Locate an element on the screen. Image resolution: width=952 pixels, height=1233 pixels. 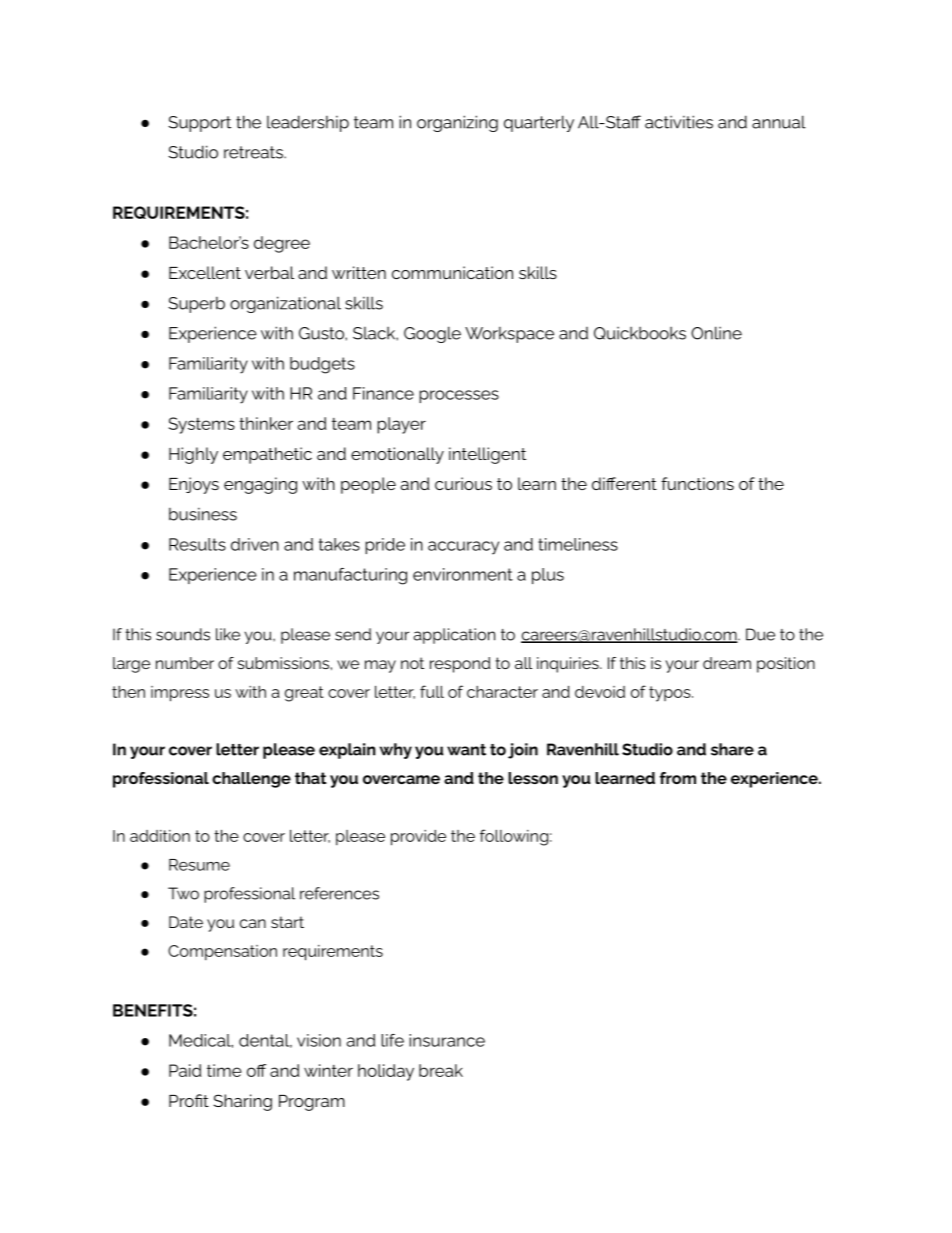
Support is located at coordinates (199, 124).
